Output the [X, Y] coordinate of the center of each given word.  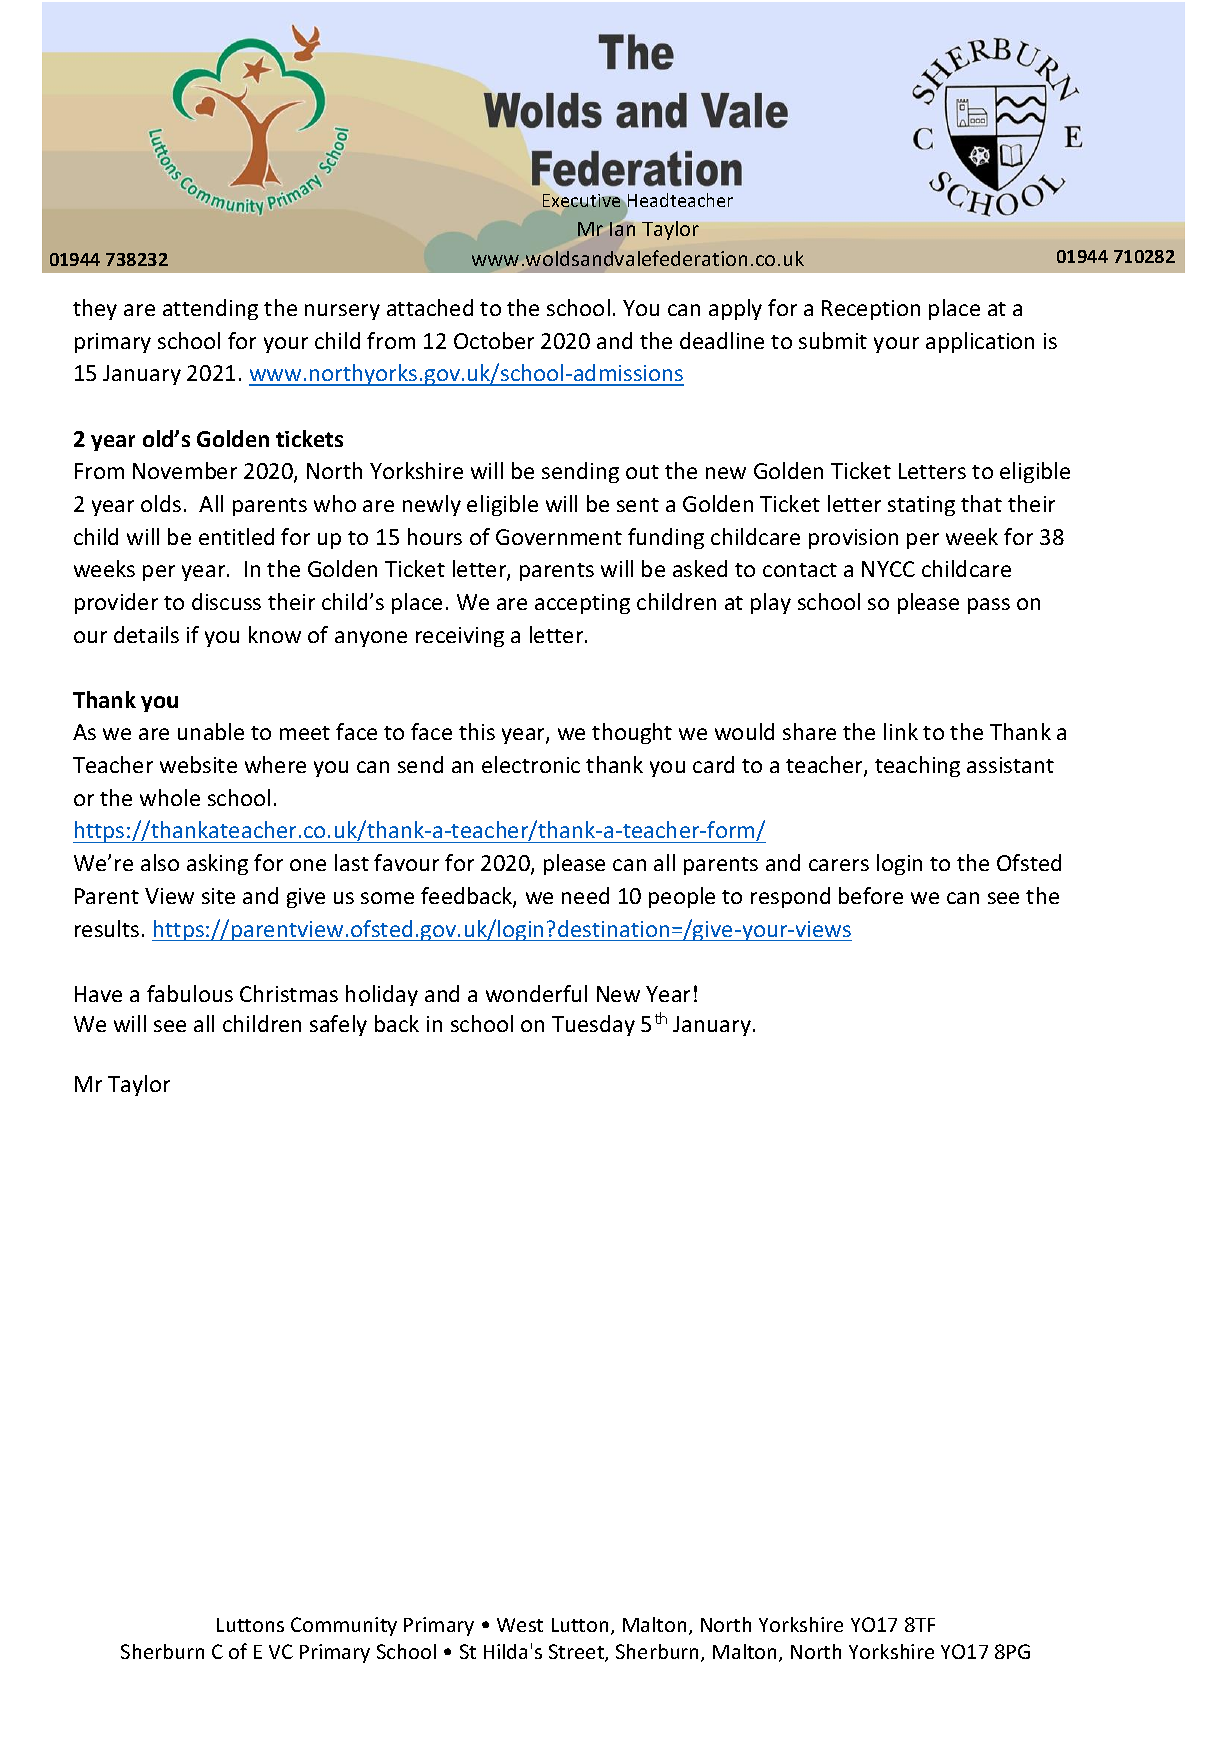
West [520, 1625]
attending [210, 309]
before [871, 895]
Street [577, 1653]
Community [344, 1626]
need [585, 895]
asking [217, 864]
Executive [581, 200]
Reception [871, 310]
